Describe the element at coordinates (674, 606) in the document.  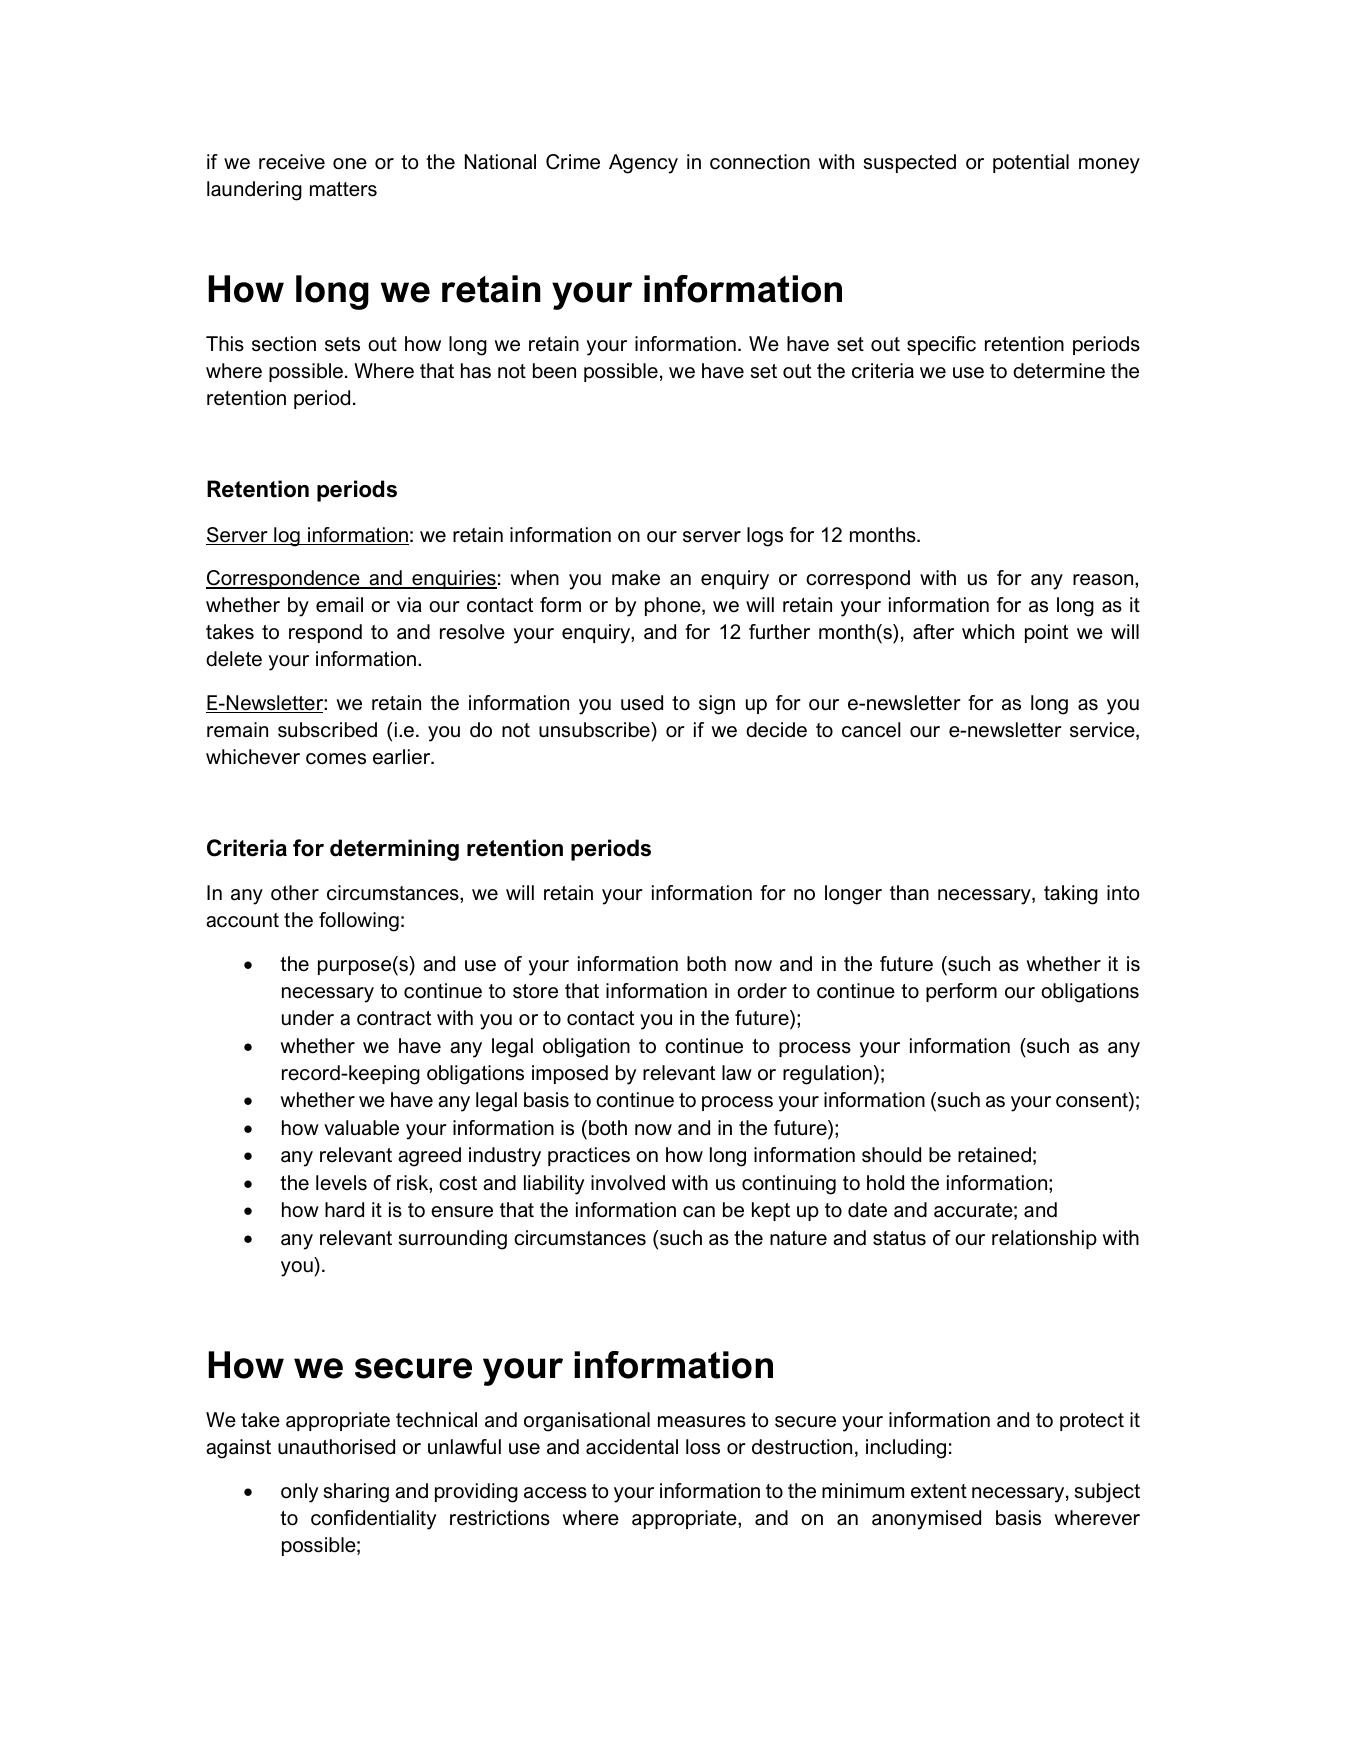
I see `phone` at that location.
